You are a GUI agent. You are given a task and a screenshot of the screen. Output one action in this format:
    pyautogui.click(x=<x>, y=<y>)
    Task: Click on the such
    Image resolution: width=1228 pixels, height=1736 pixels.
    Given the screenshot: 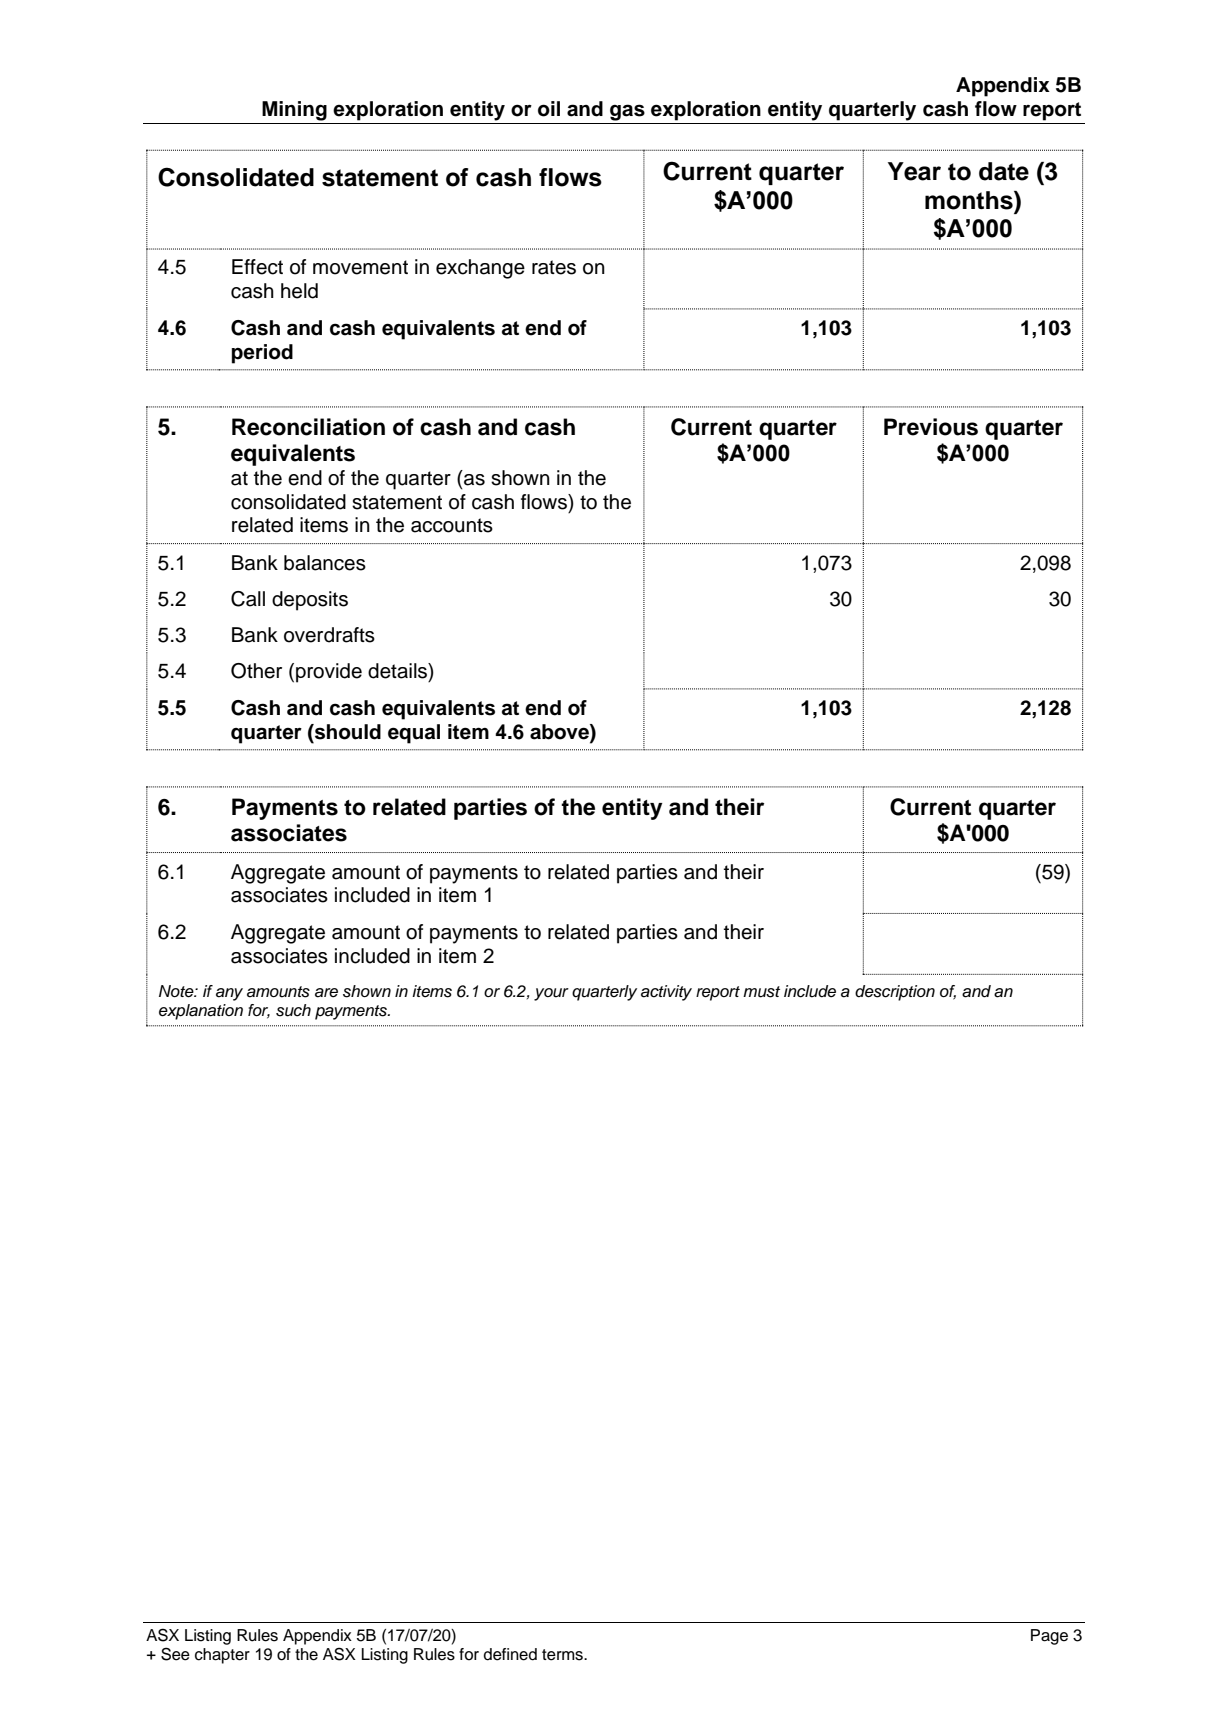 What is the action you would take?
    pyautogui.click(x=293, y=1010)
